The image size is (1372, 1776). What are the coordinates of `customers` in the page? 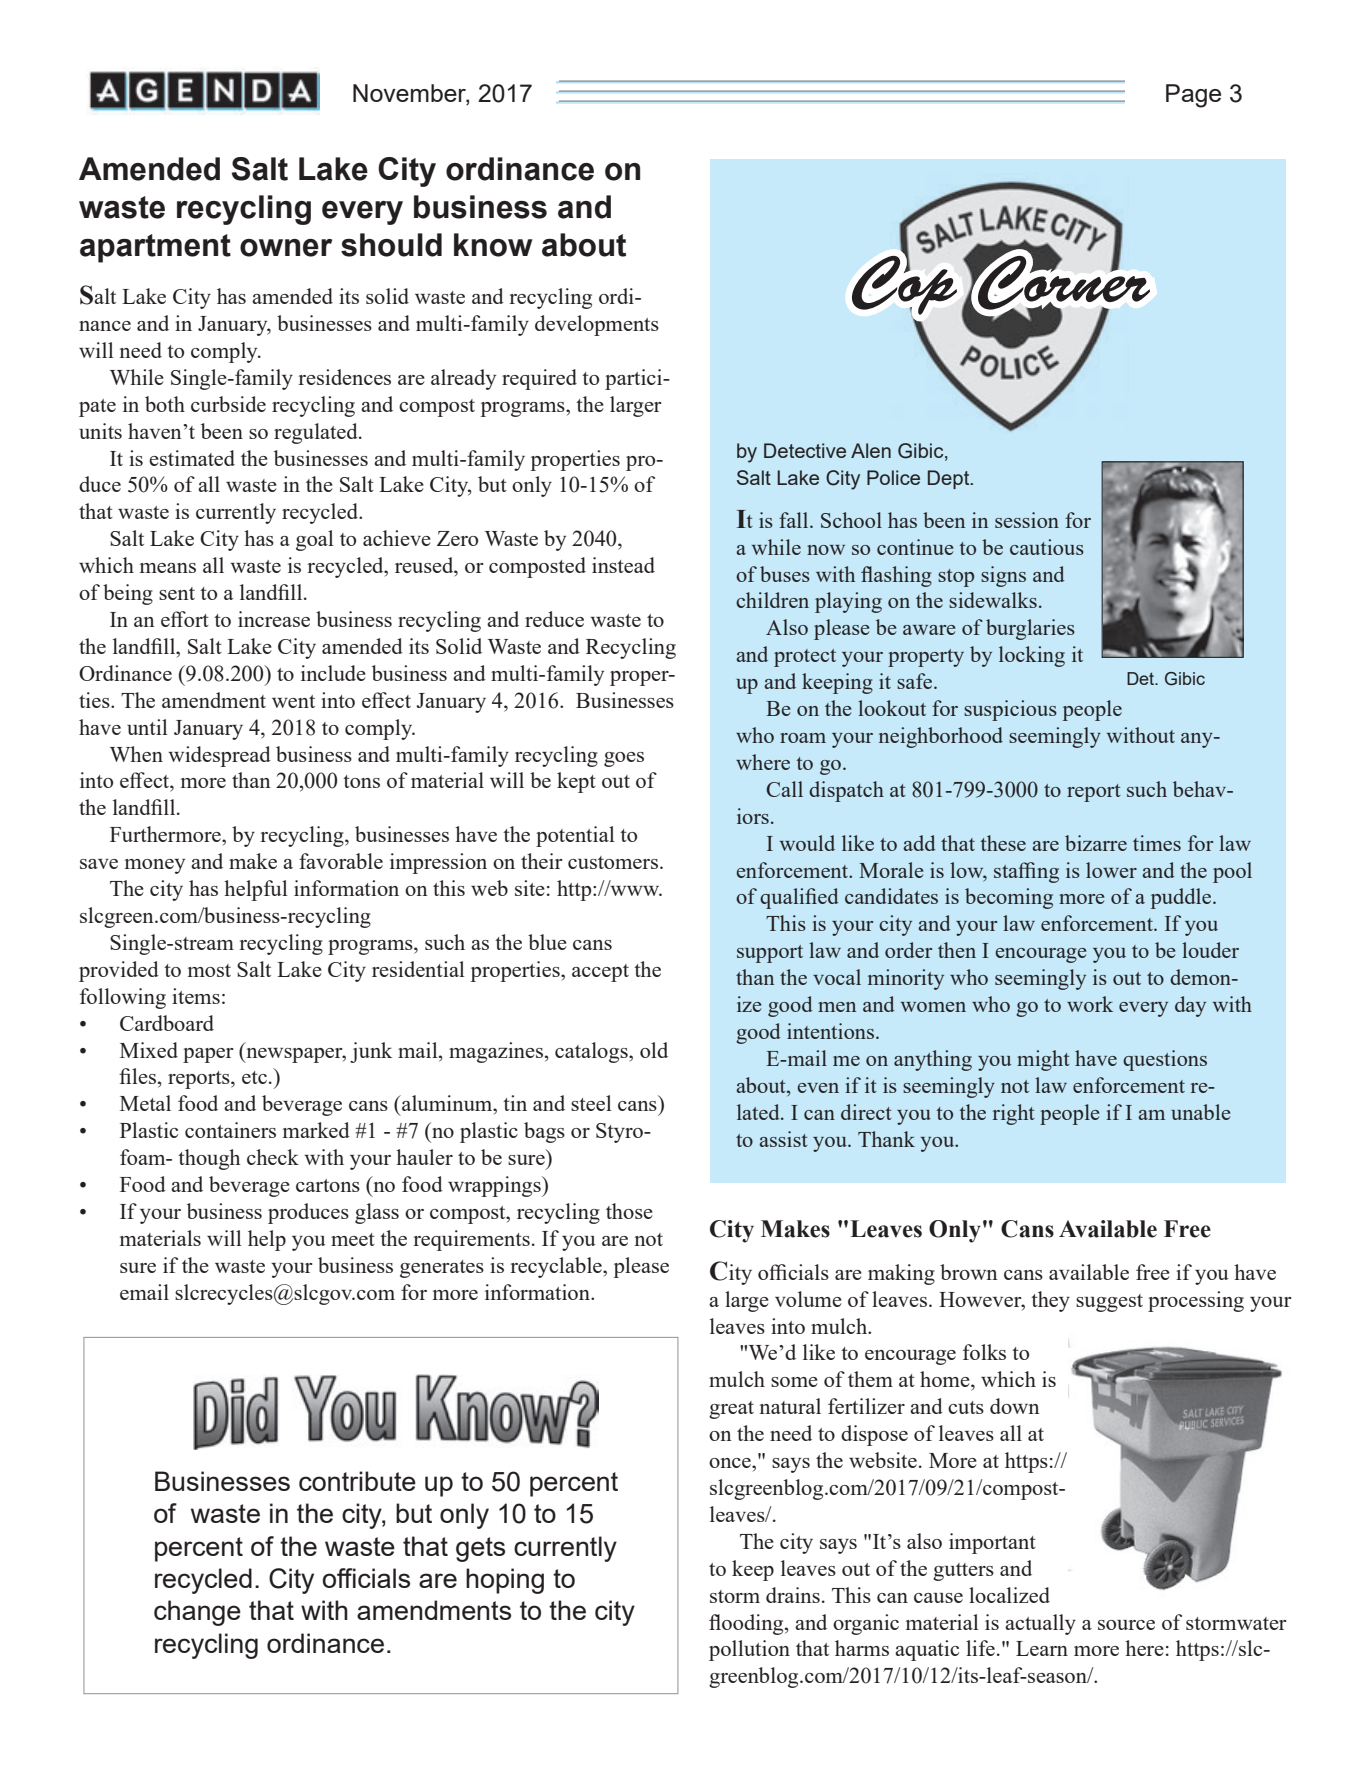 It's located at (613, 862).
